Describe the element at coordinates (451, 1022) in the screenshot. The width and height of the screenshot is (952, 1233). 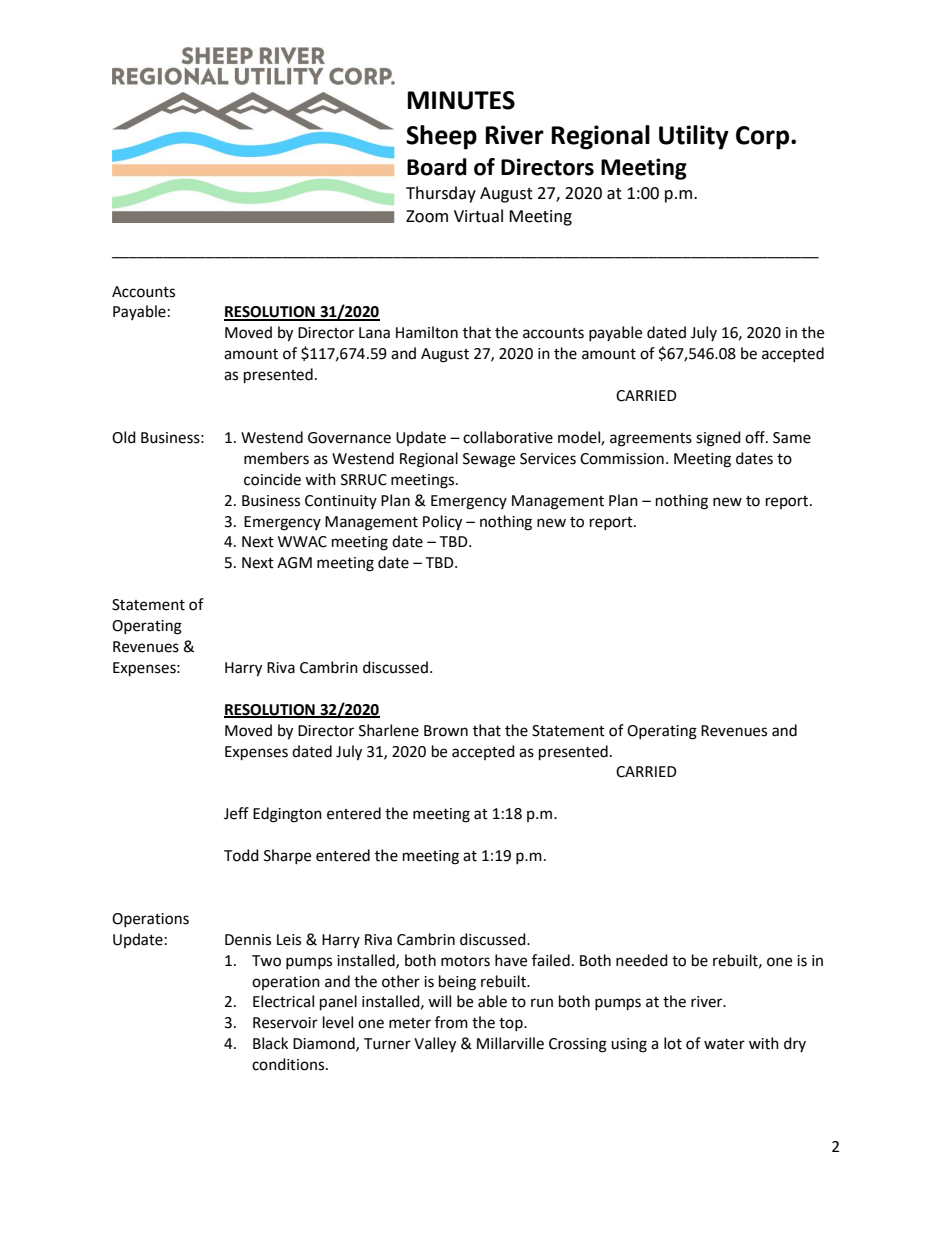
I see `from` at that location.
